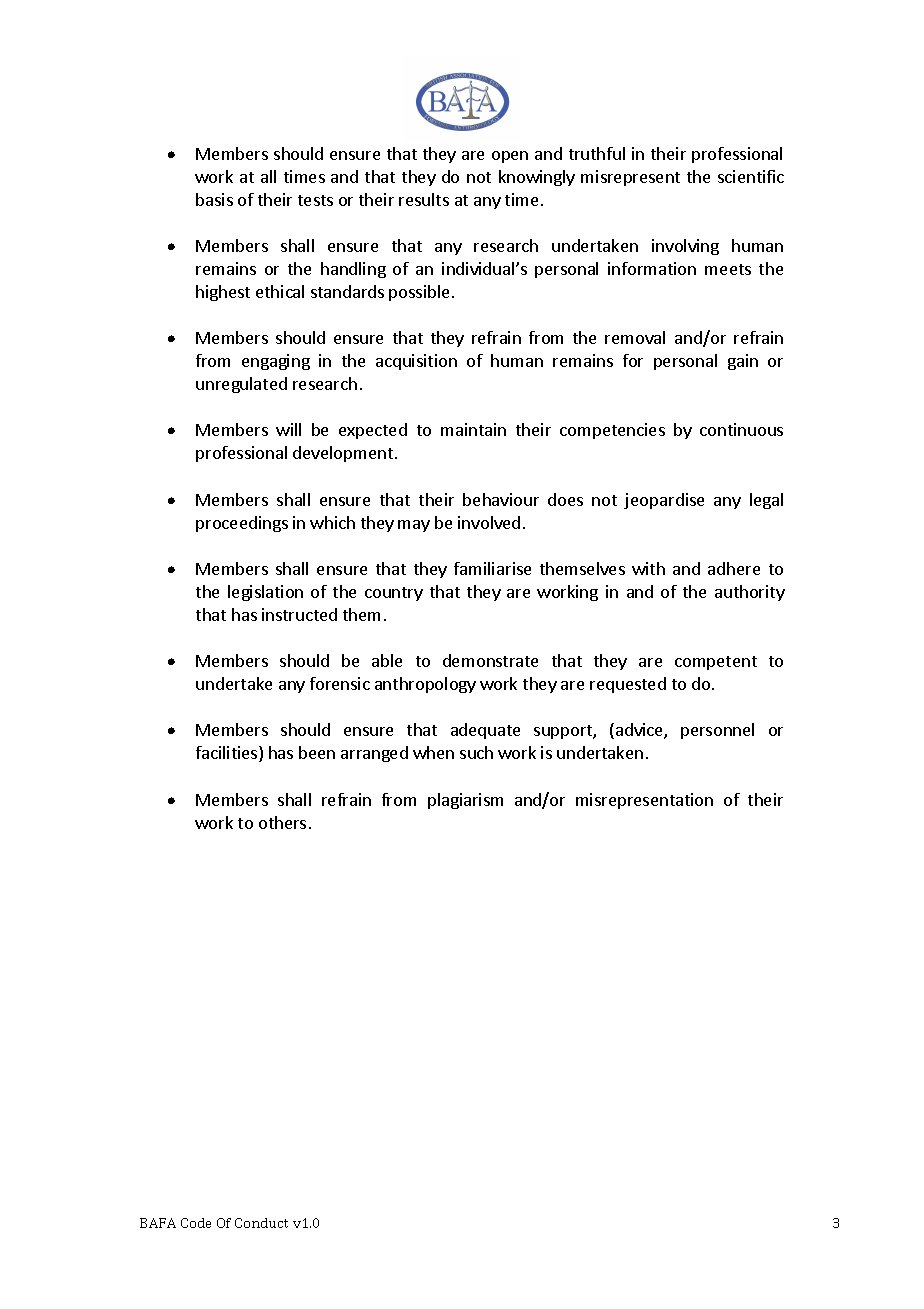 This document has width=924, height=1309. What do you see at coordinates (510, 157) in the document?
I see `open` at bounding box center [510, 157].
